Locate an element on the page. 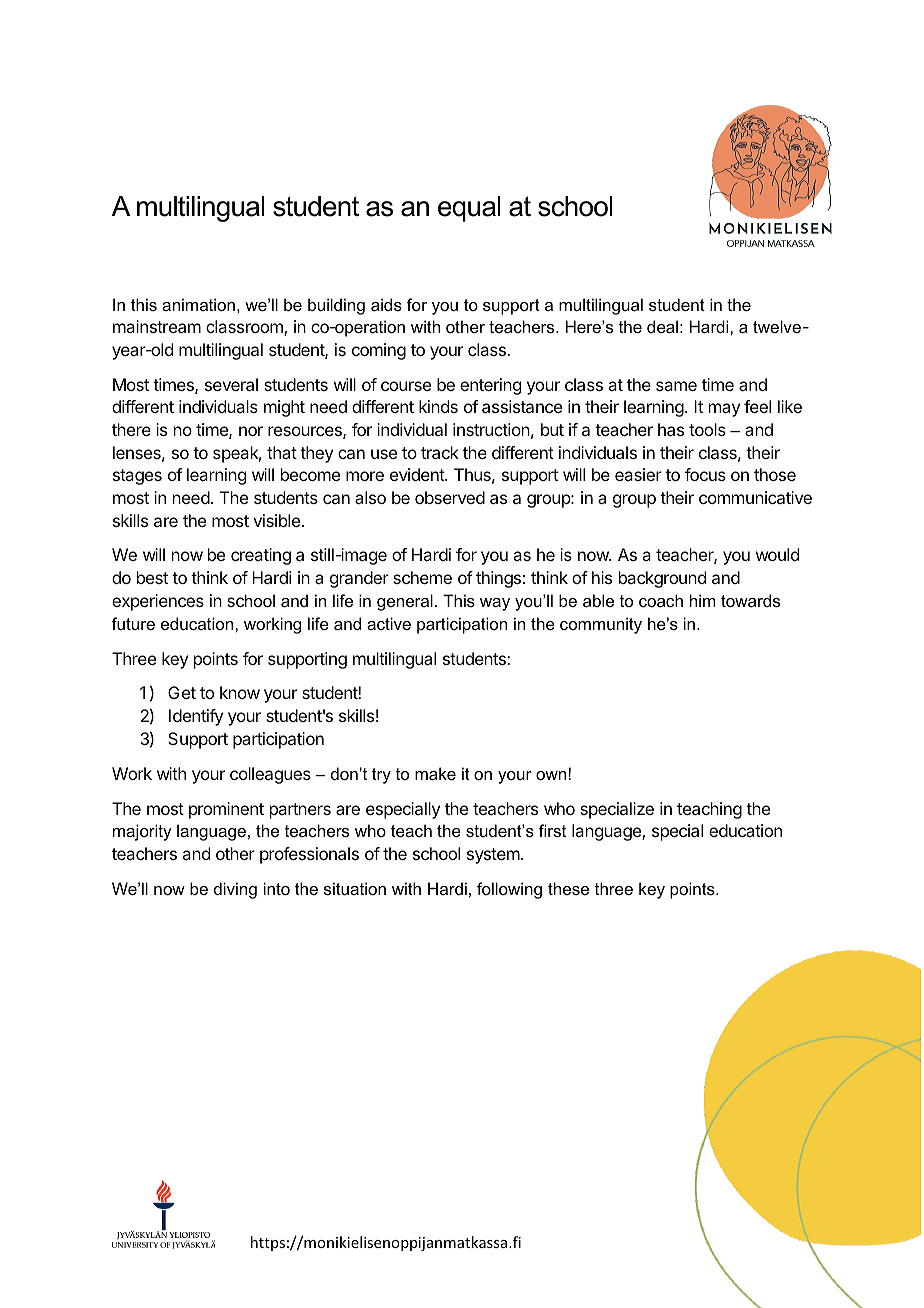 This image has width=924, height=1308. equal is located at coordinates (469, 209).
